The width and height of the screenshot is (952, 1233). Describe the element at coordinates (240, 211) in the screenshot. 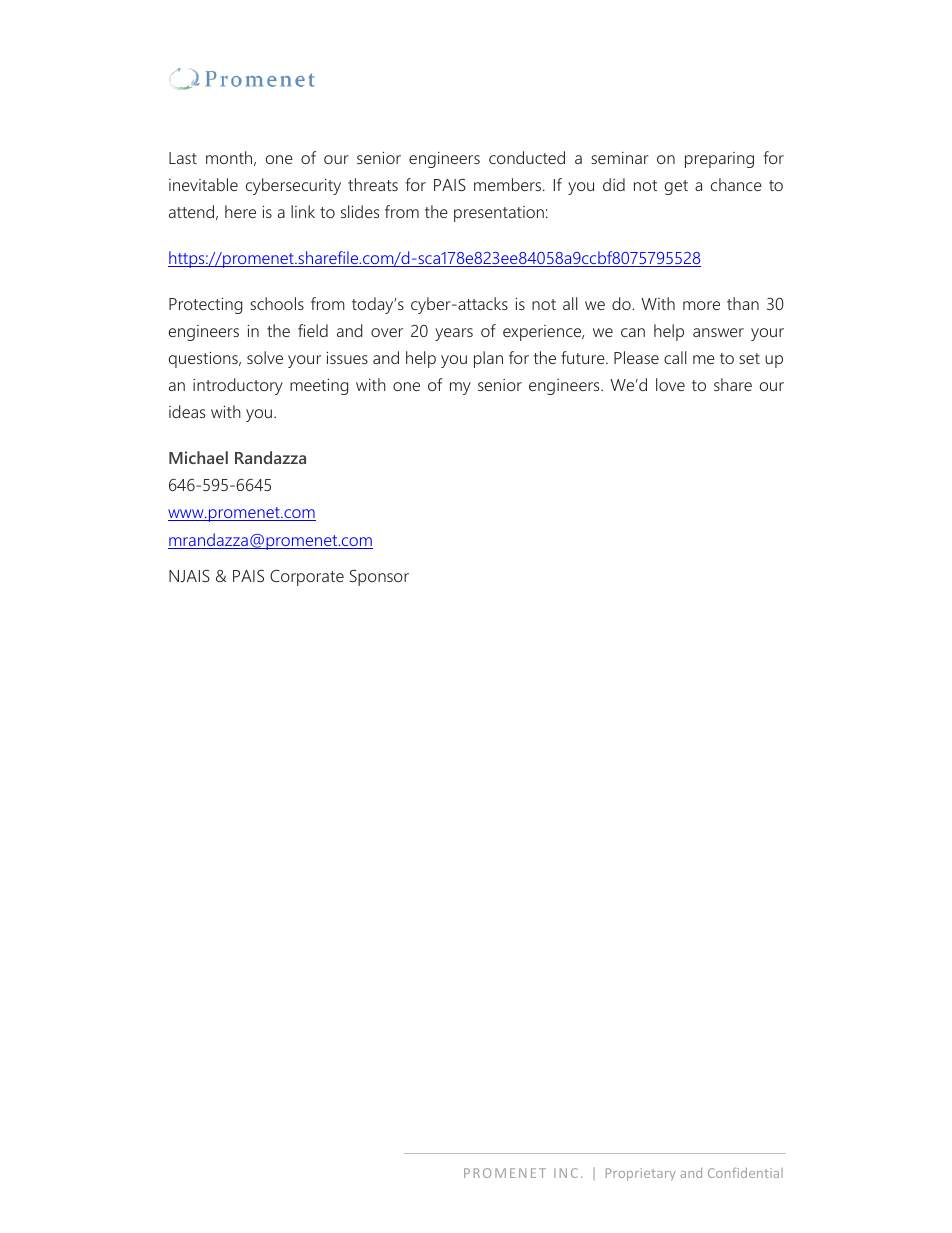

I see `here` at that location.
